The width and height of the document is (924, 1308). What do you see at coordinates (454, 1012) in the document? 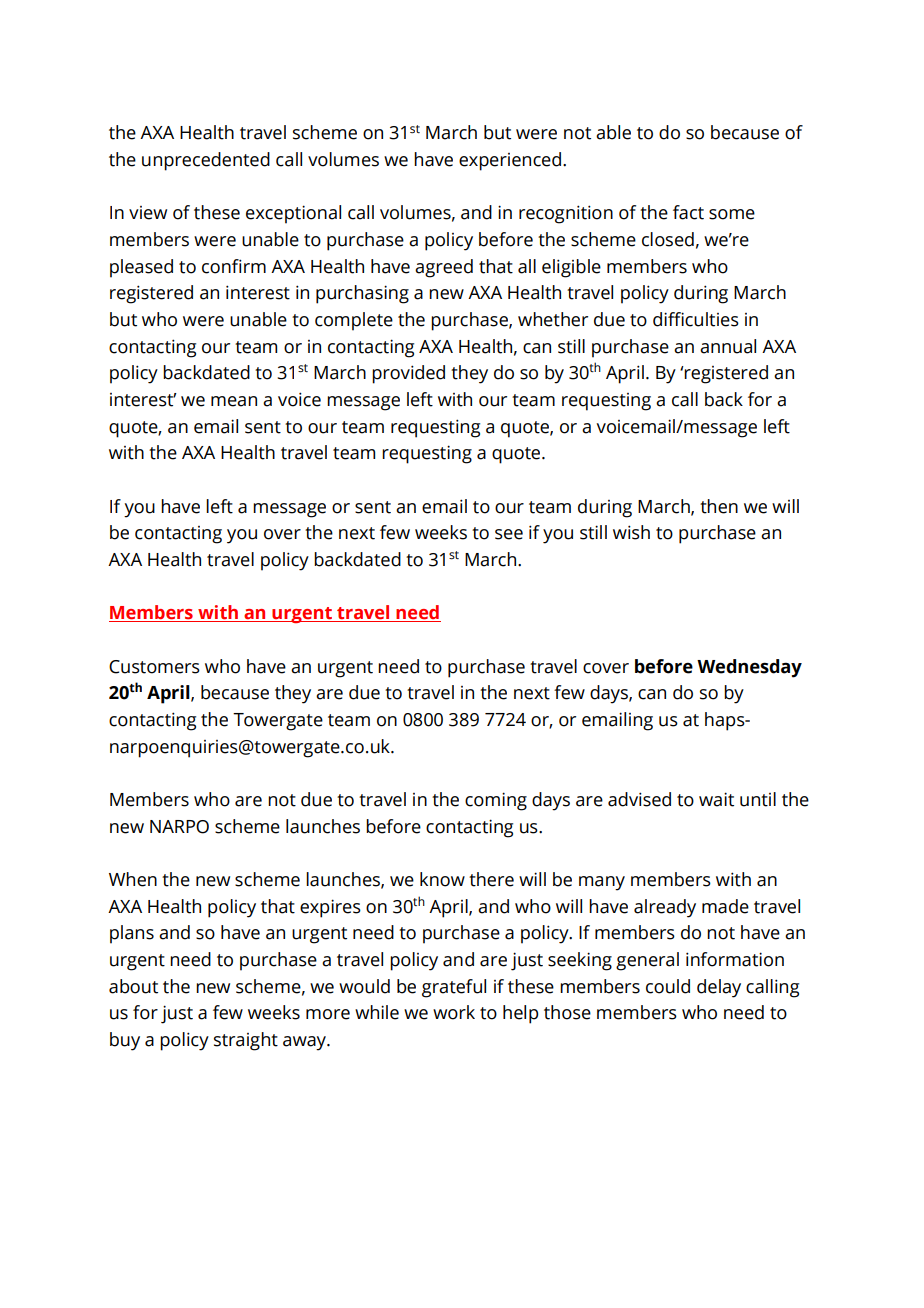
I see `work` at bounding box center [454, 1012].
